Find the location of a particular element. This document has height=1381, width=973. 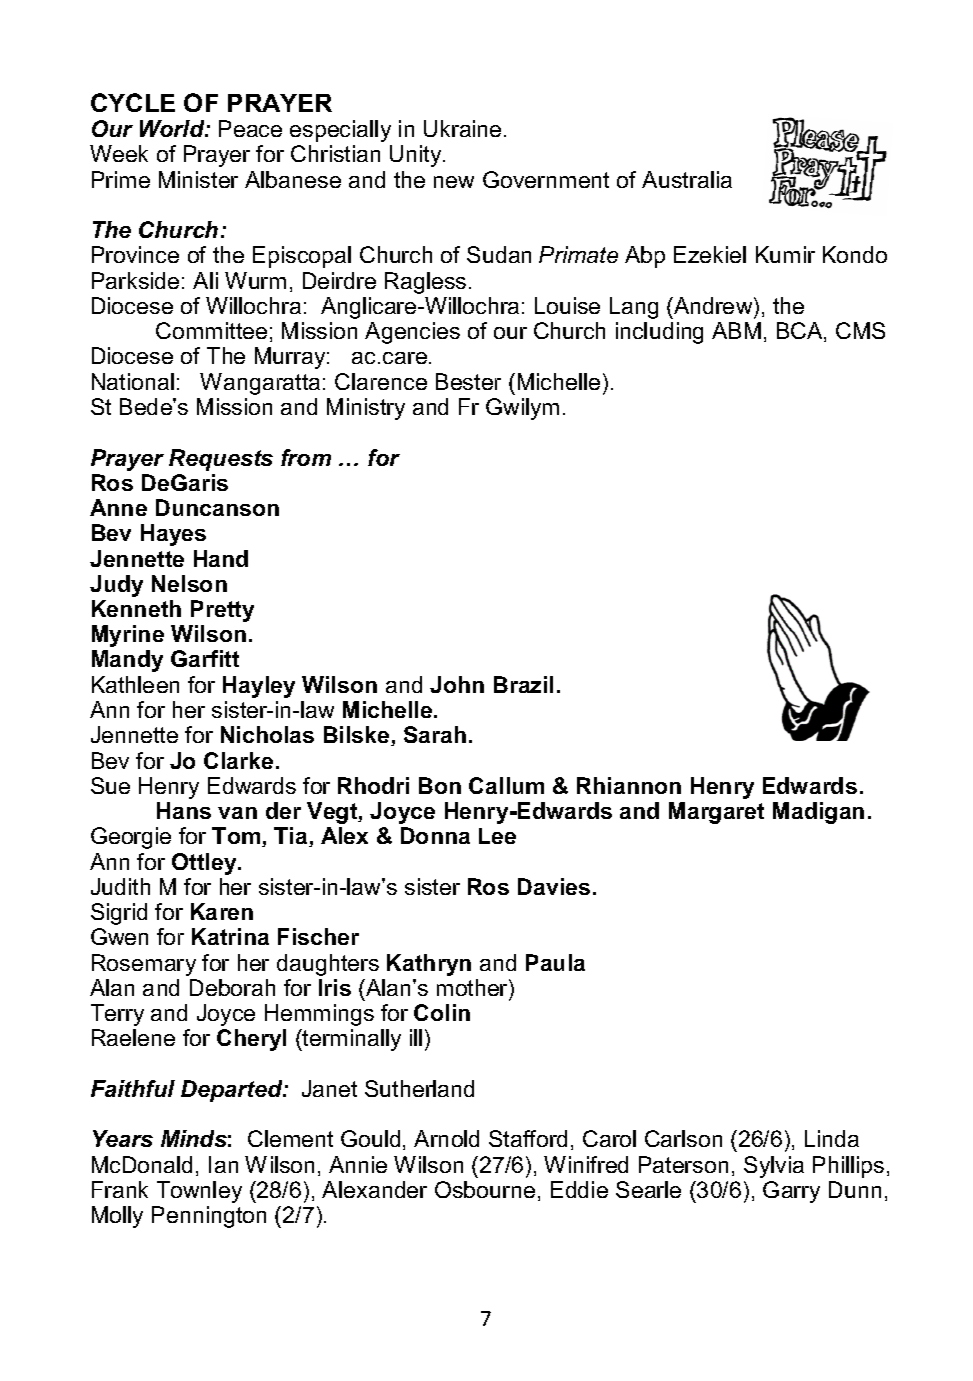

BCA is located at coordinates (801, 332).
